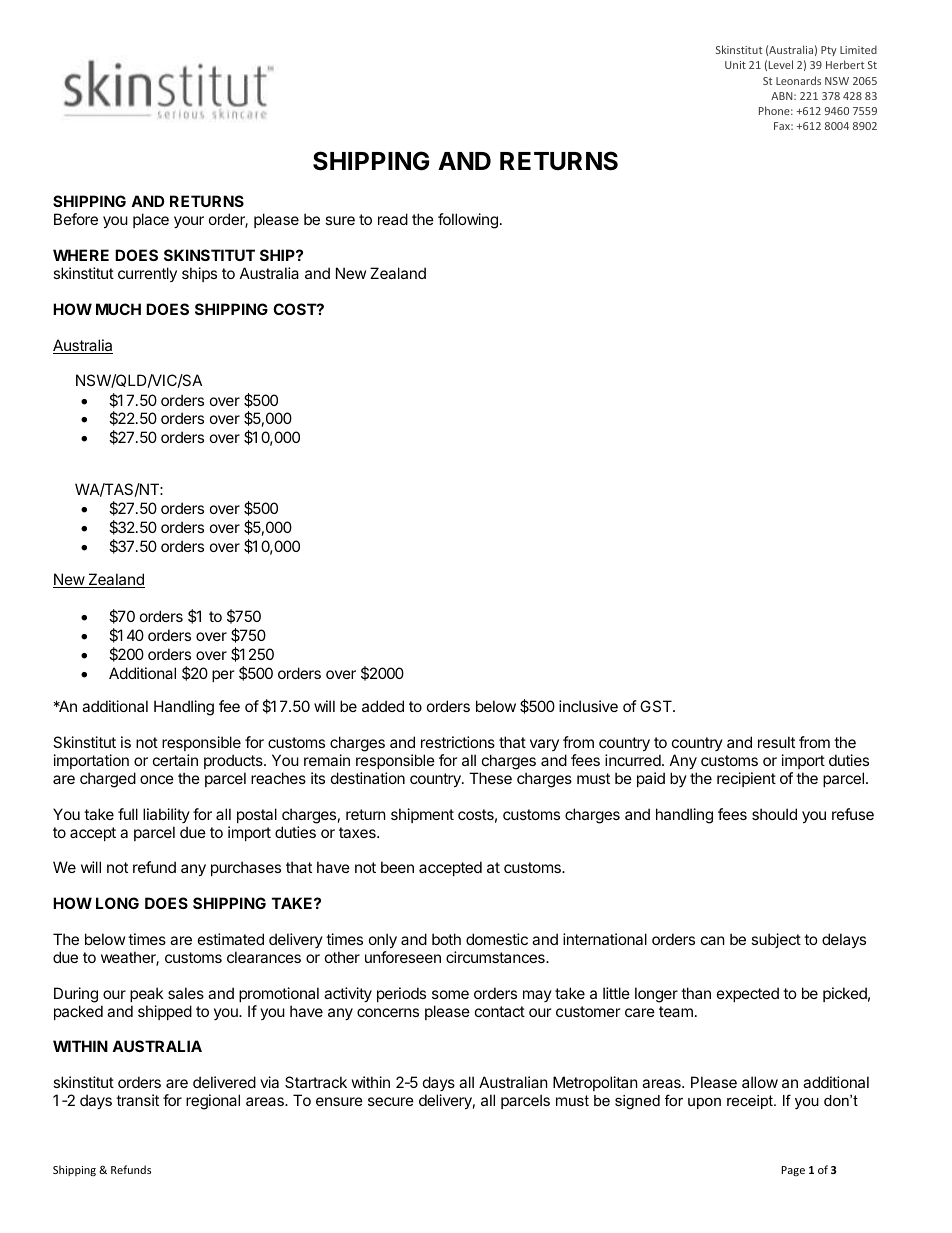 The width and height of the document is (952, 1233). I want to click on Herbert, so click(845, 64).
